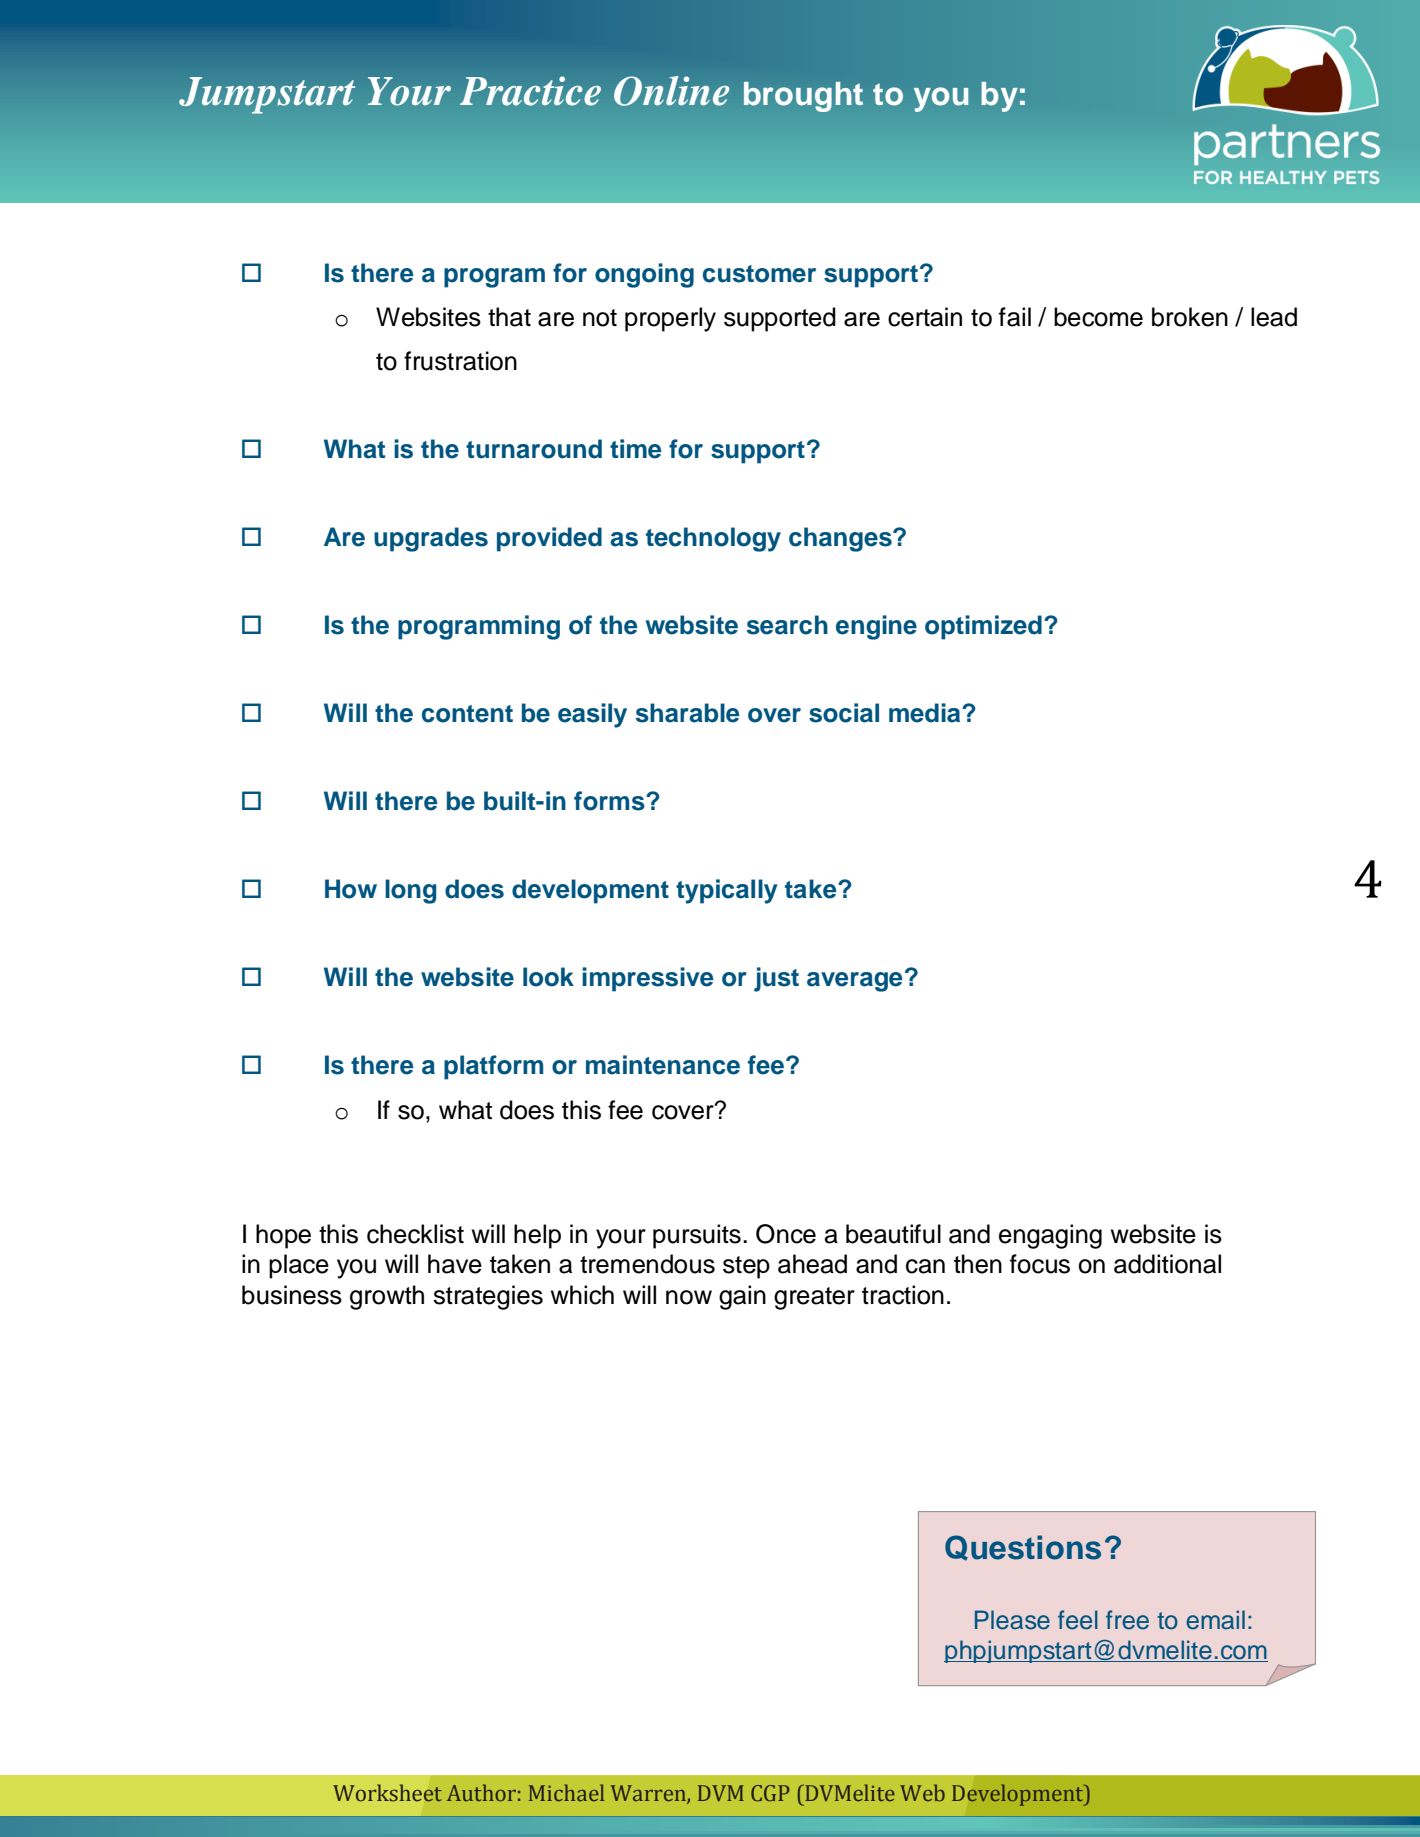  I want to click on Once, so click(786, 1234).
